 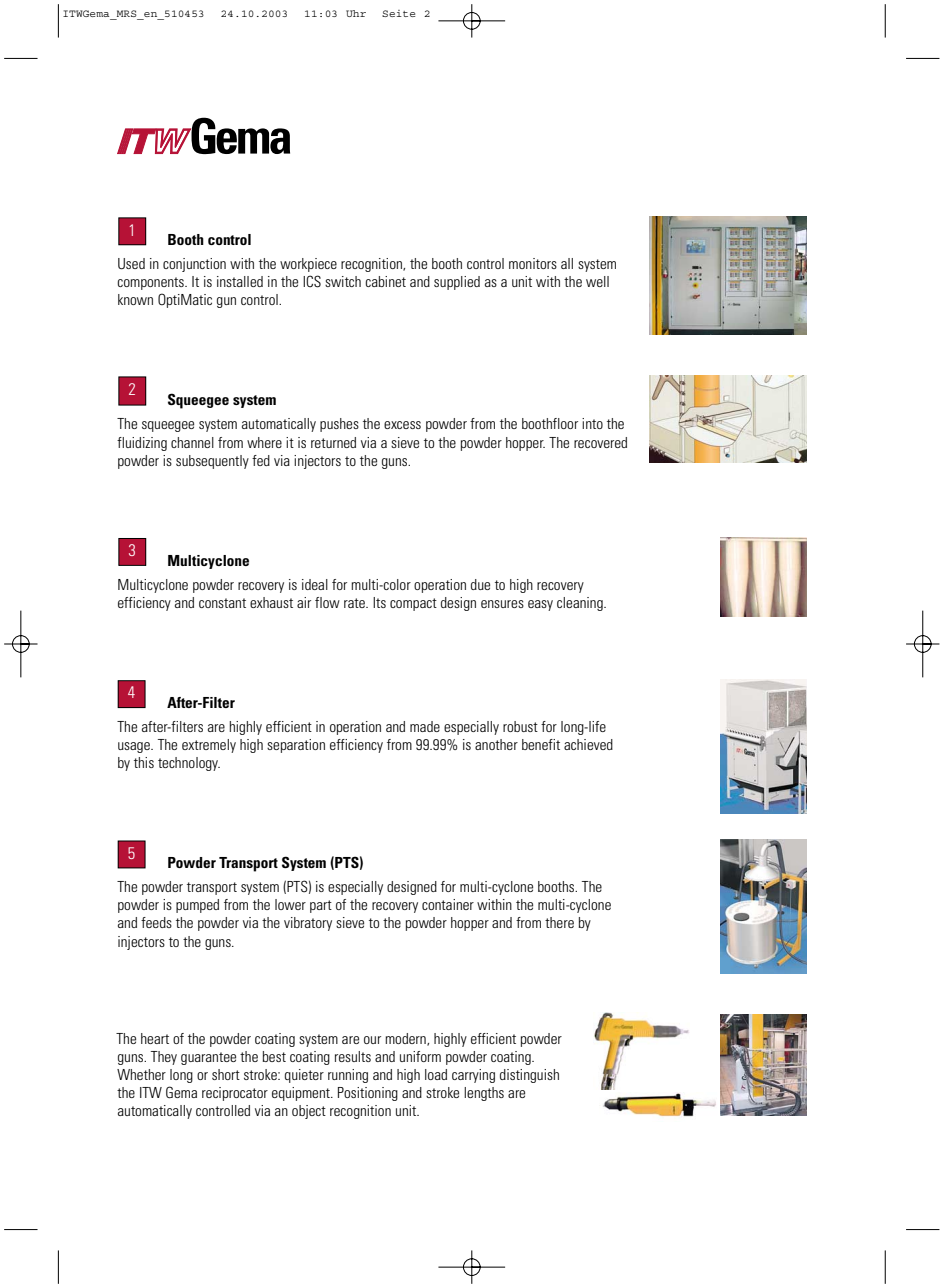 What do you see at coordinates (597, 281) in the image?
I see `well` at bounding box center [597, 281].
